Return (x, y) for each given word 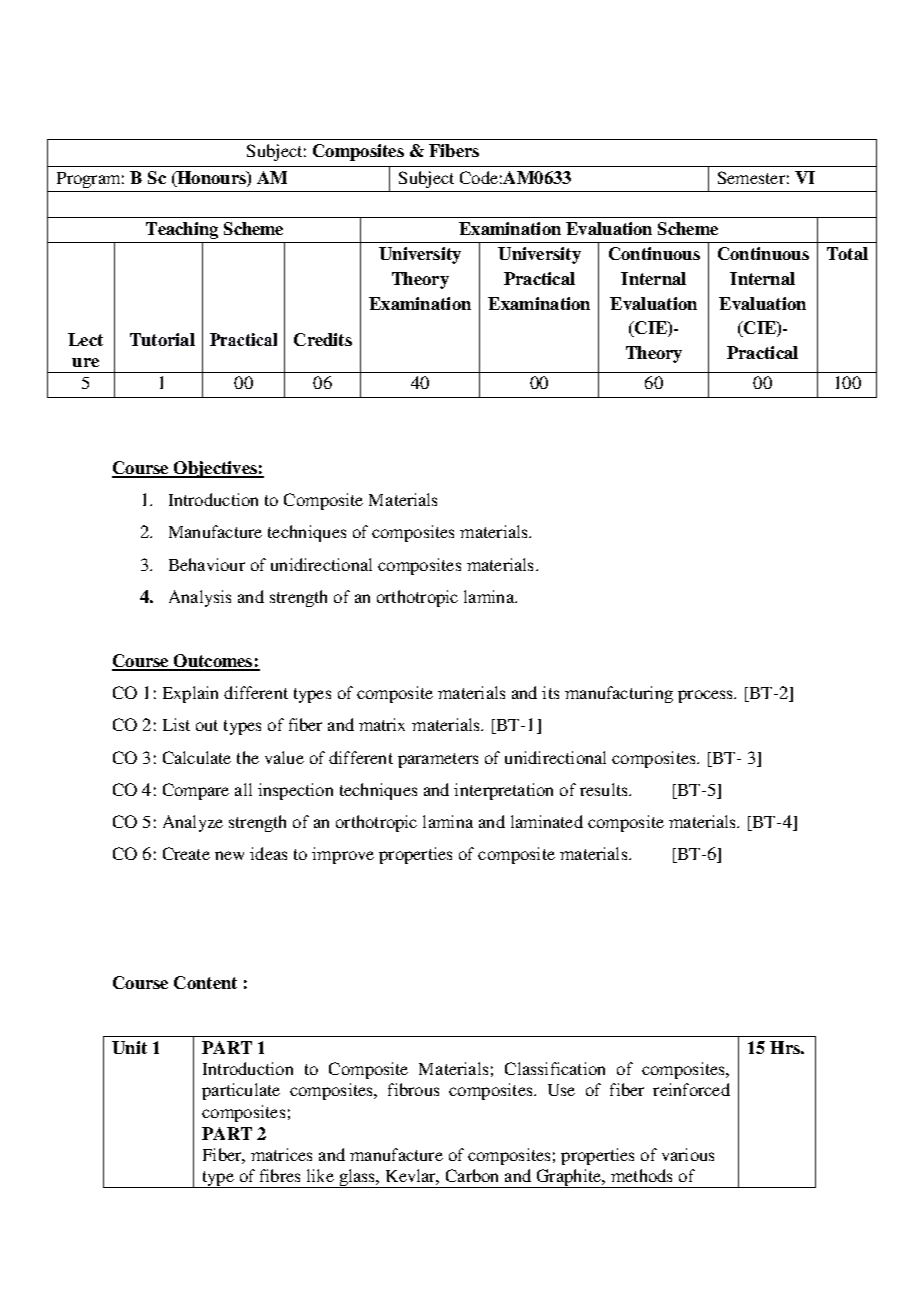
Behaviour (207, 564)
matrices (281, 1154)
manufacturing (619, 694)
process (706, 696)
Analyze (193, 823)
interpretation (503, 791)
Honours (211, 177)
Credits (323, 339)
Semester (751, 177)
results (605, 789)
